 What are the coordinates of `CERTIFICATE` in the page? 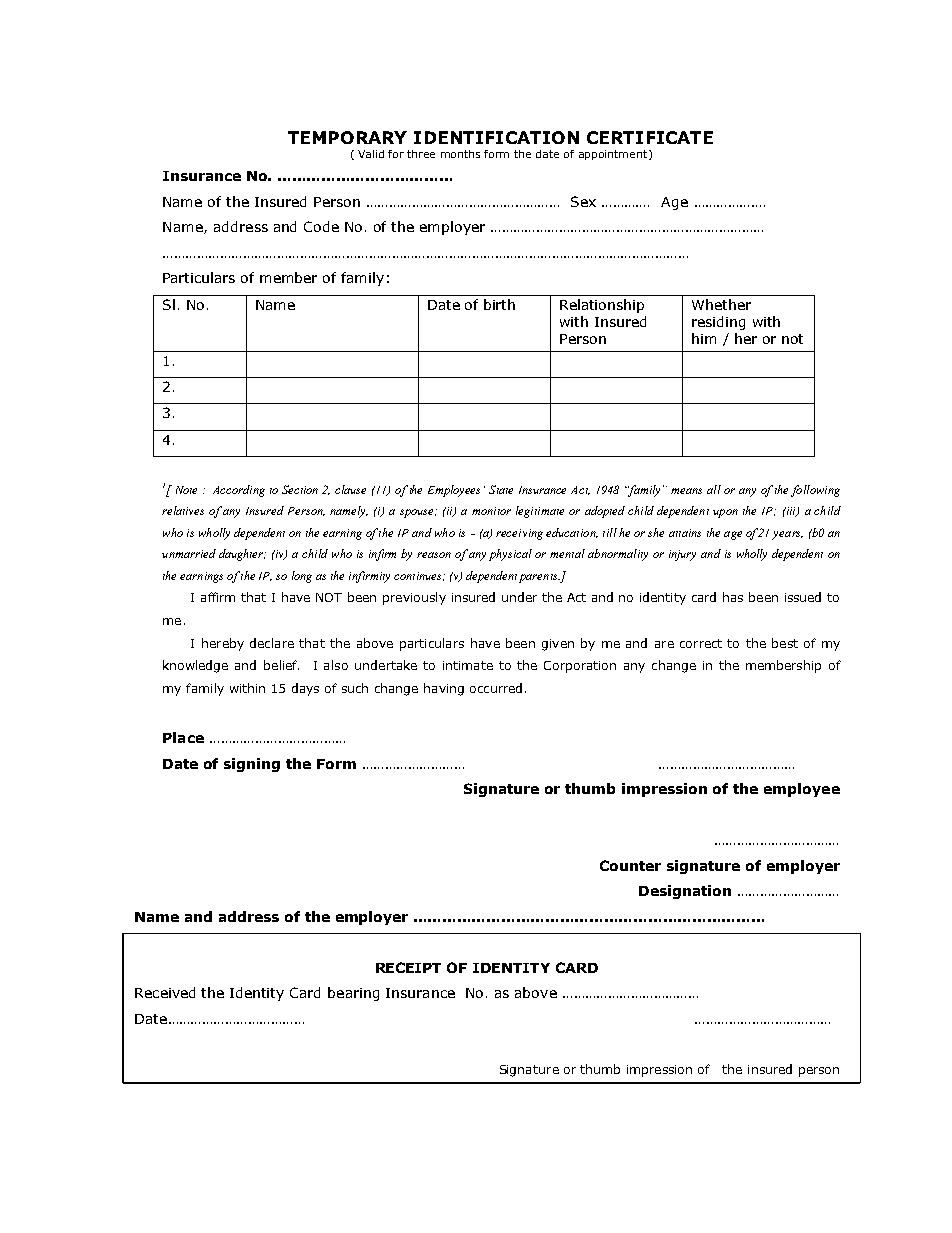 It's located at (650, 137).
